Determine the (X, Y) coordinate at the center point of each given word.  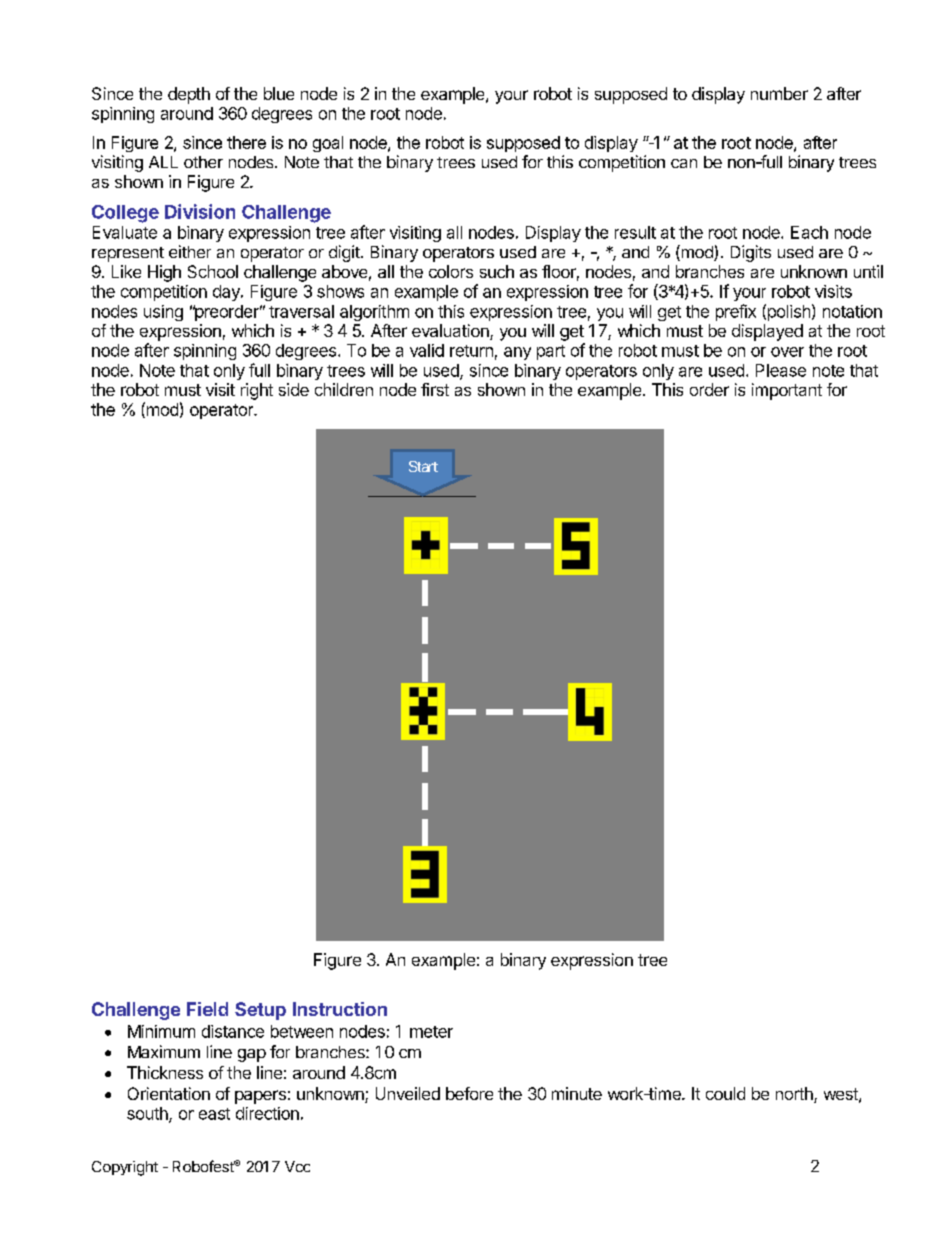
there (246, 142)
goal (328, 144)
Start (423, 466)
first (435, 389)
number (779, 93)
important (787, 391)
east (214, 1114)
